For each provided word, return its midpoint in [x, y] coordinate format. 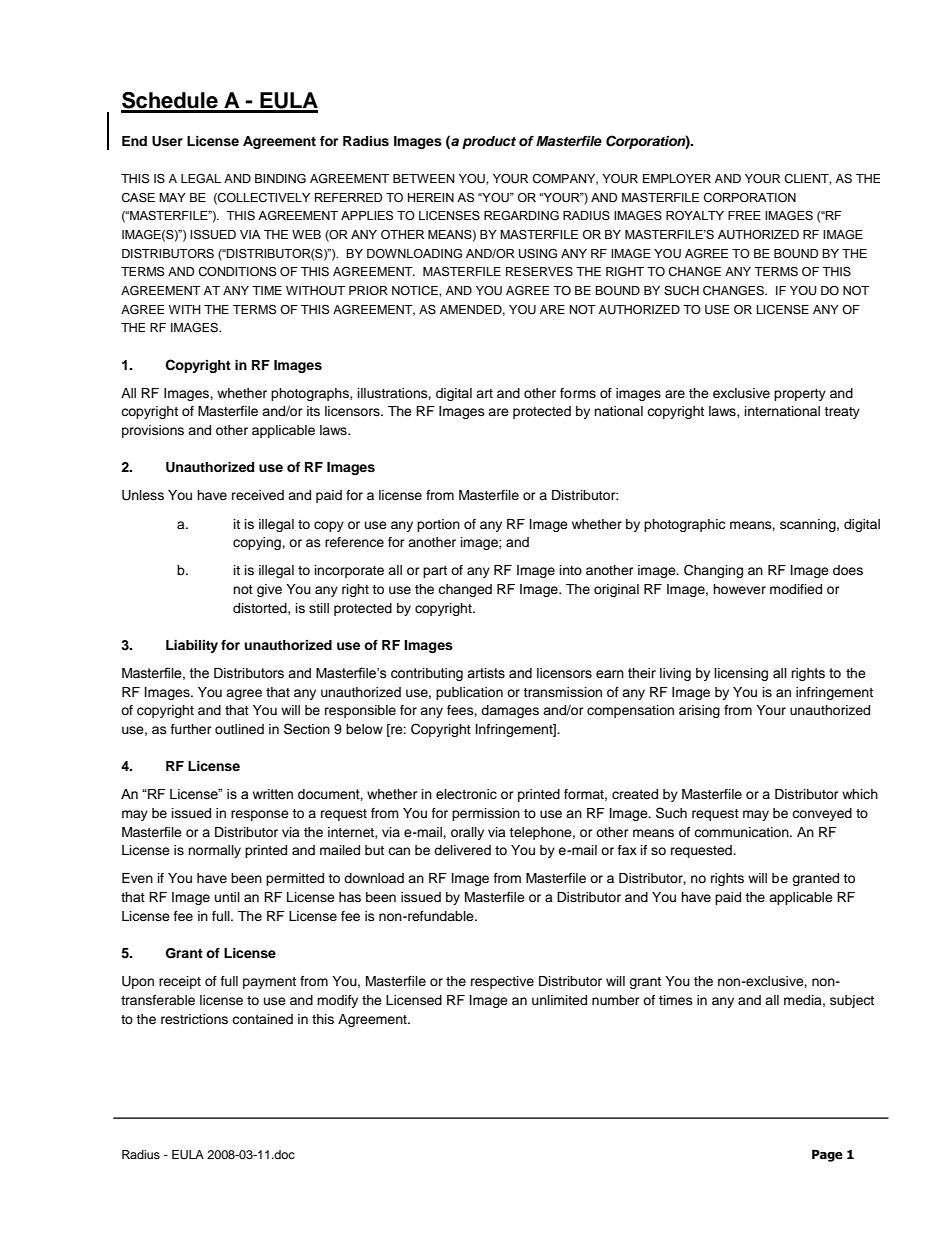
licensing [741, 674]
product [489, 142]
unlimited [559, 1000]
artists [486, 673]
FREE [744, 215]
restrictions [194, 1019]
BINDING [280, 178]
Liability [192, 646]
